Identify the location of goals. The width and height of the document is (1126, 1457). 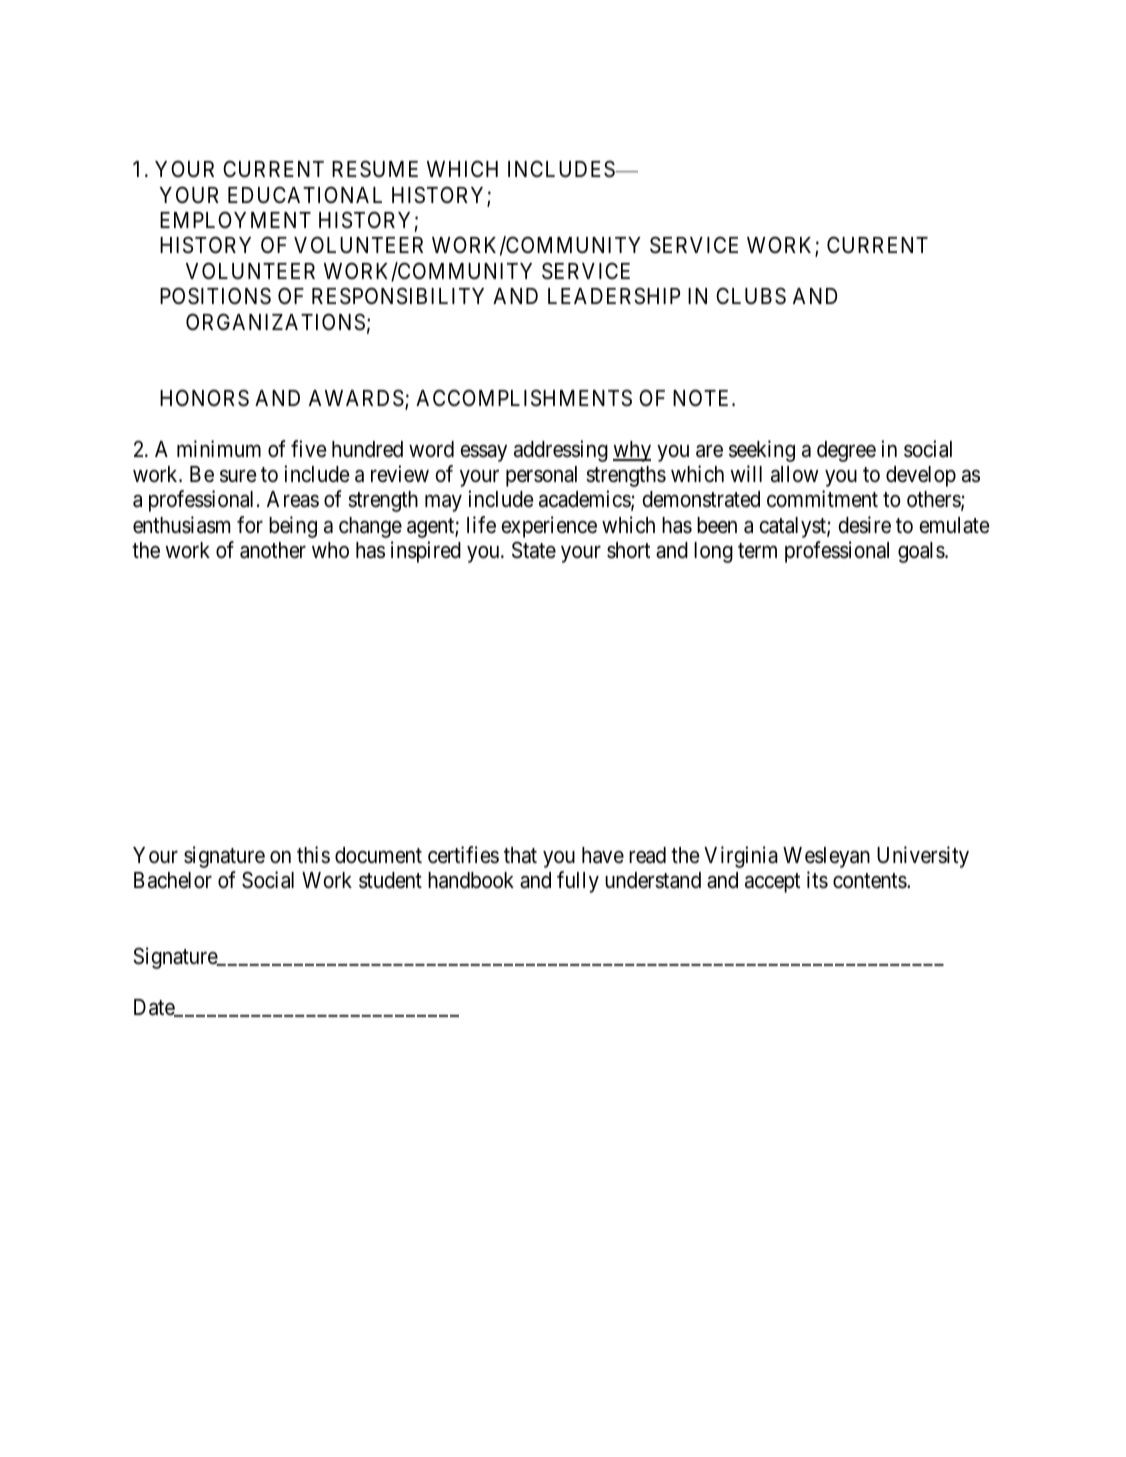
(922, 552).
